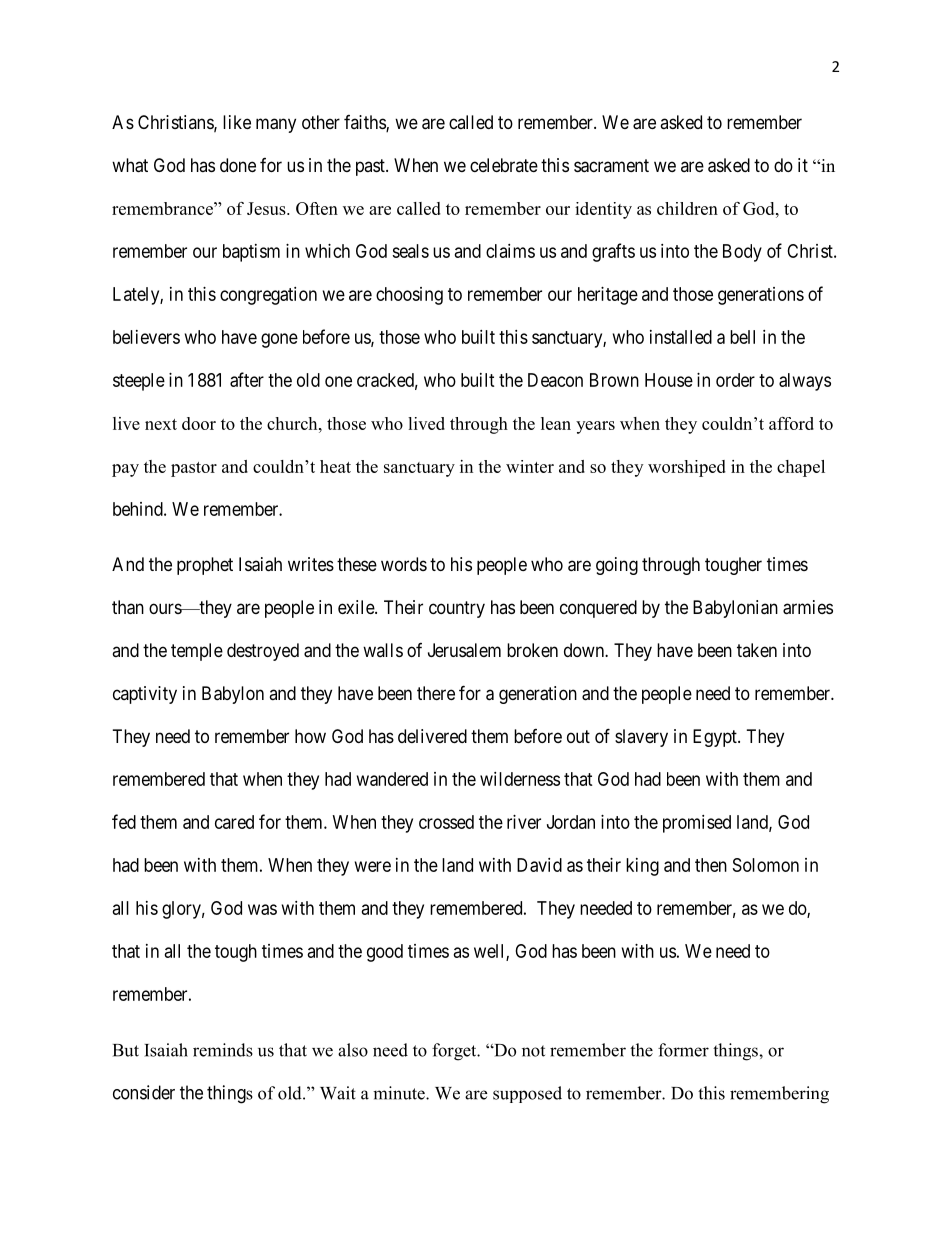  I want to click on order, so click(735, 380).
